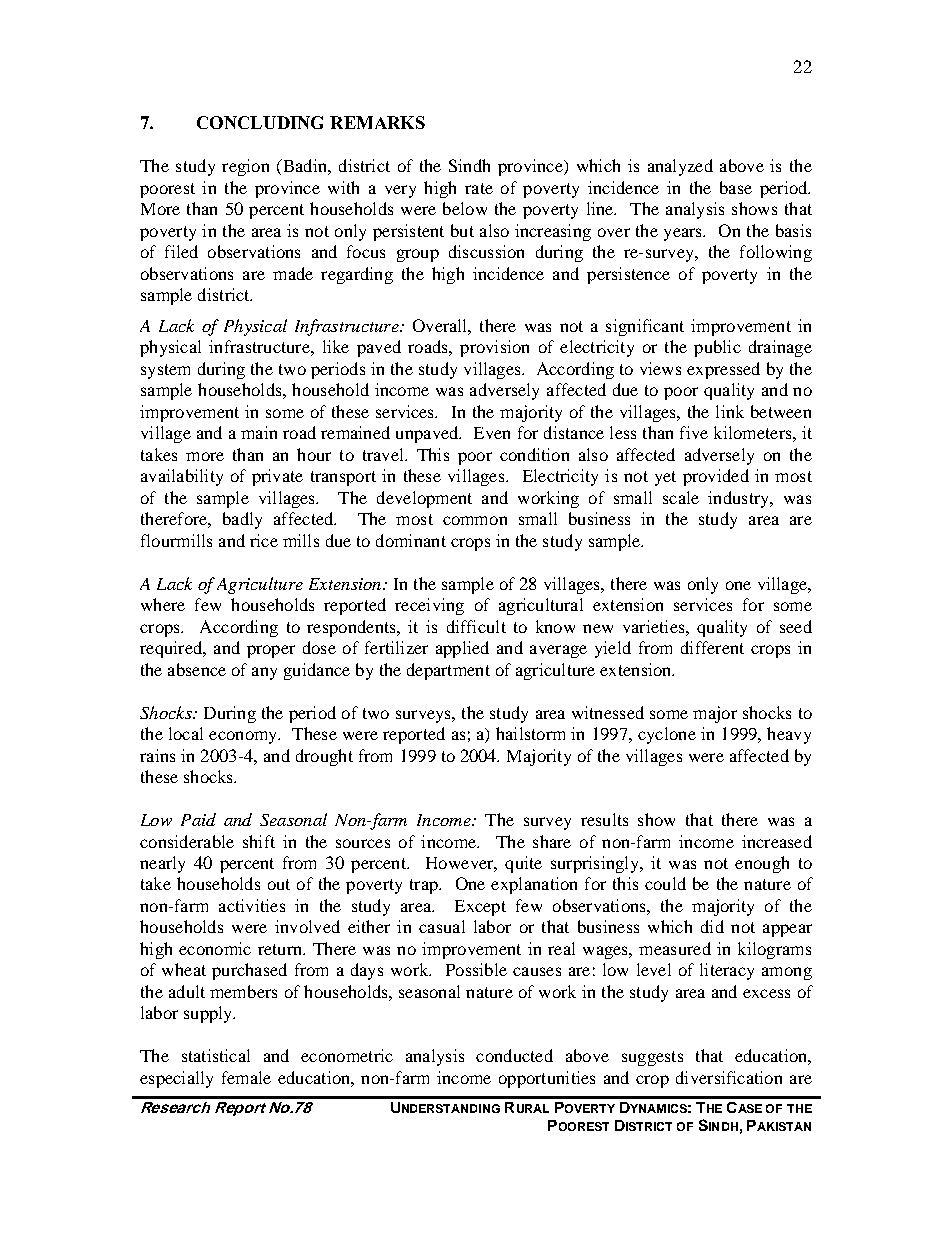 This screenshot has width=952, height=1233. What do you see at coordinates (723, 370) in the screenshot?
I see `expressed` at bounding box center [723, 370].
